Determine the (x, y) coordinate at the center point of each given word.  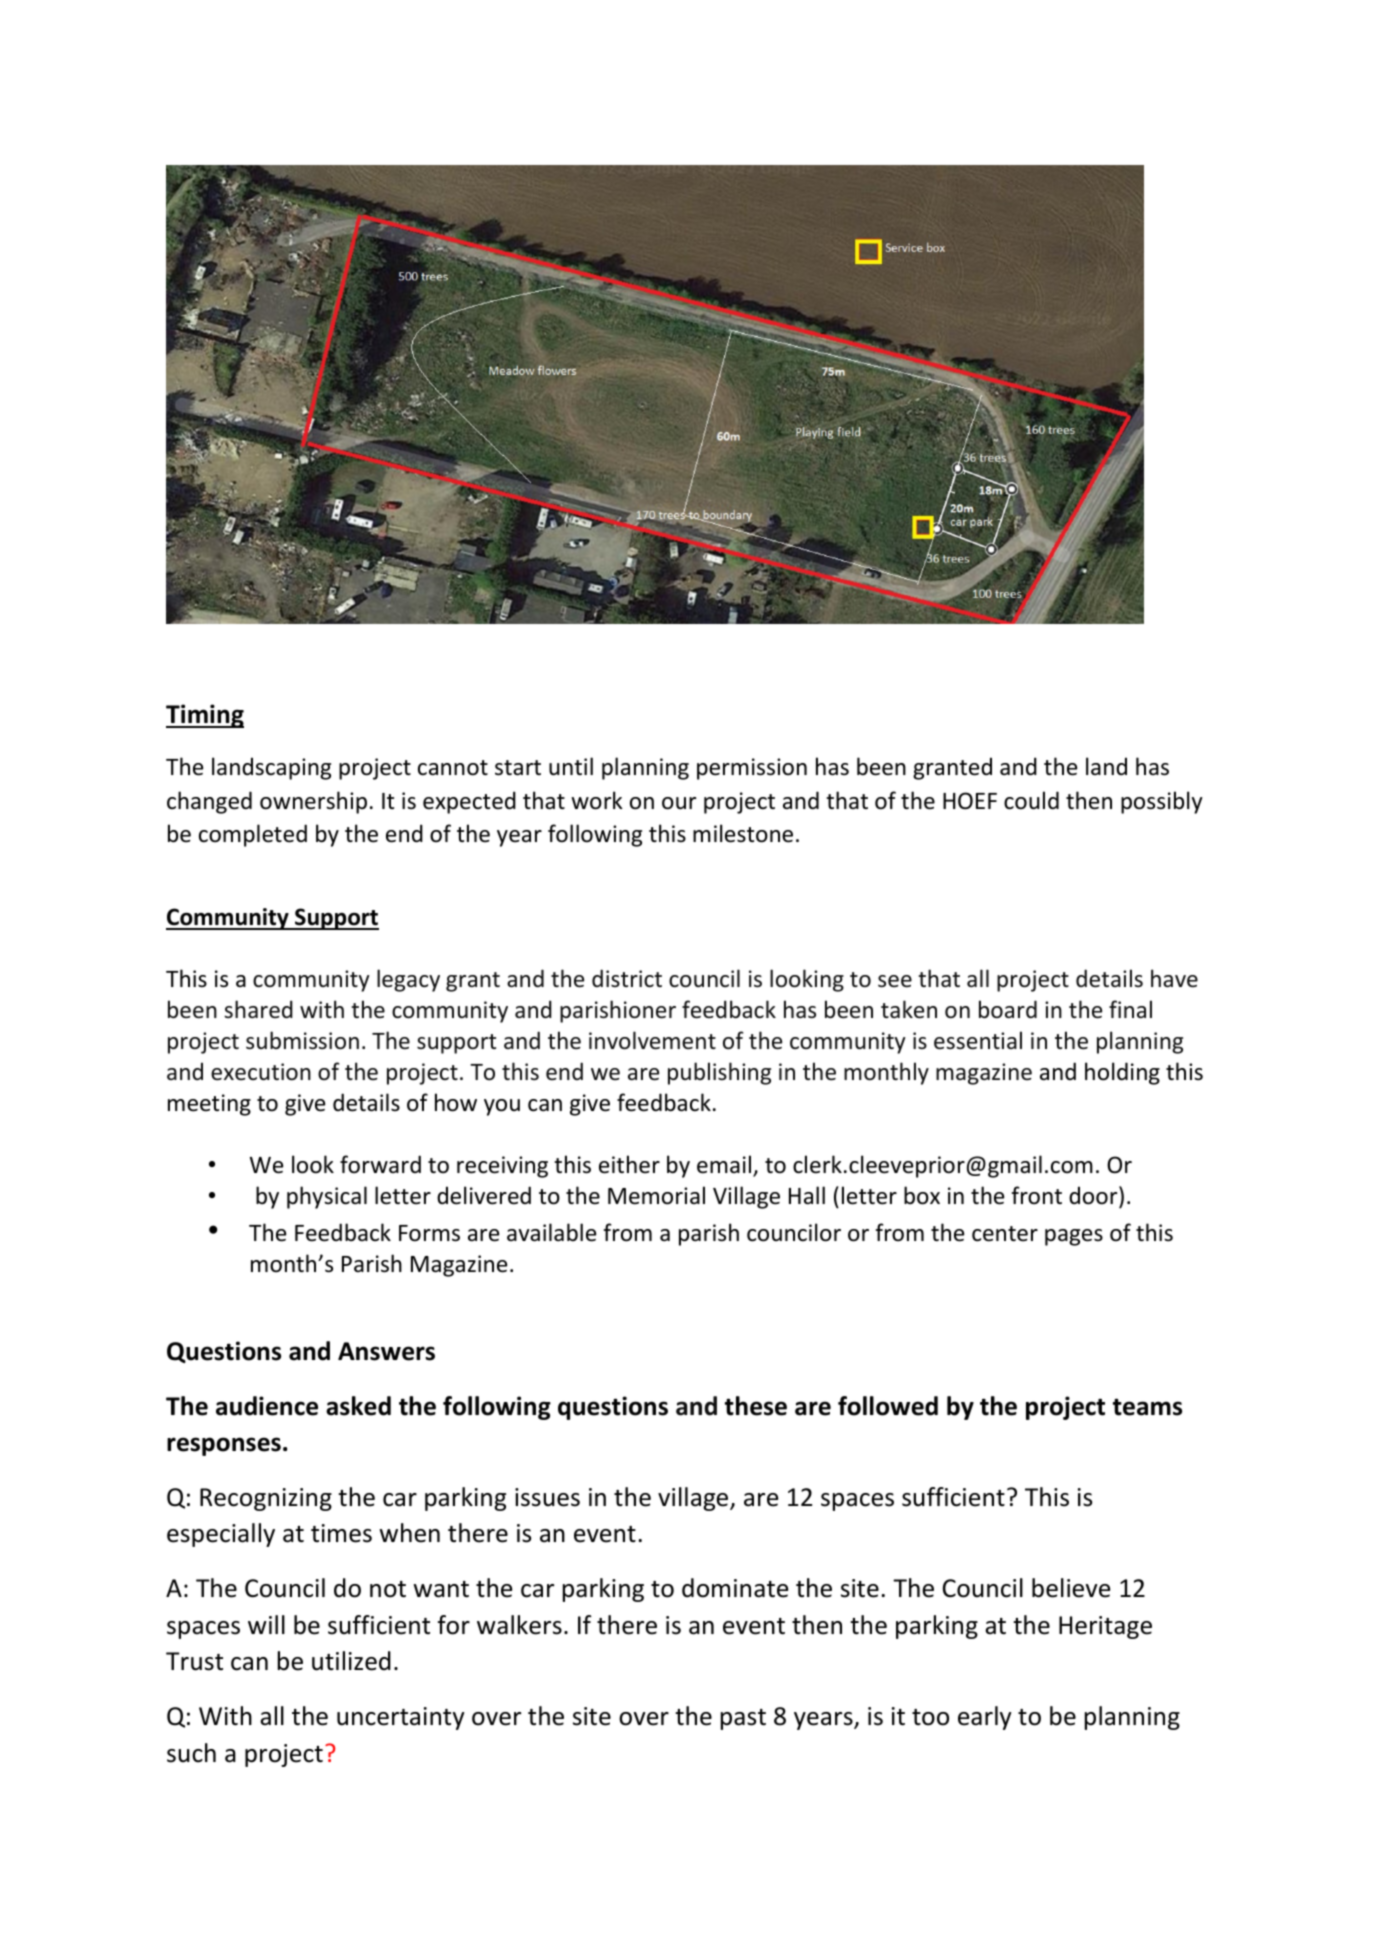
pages (1074, 1237)
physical (327, 1197)
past (743, 1719)
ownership (313, 802)
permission (752, 769)
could (1031, 800)
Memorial (656, 1195)
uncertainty (401, 1718)
